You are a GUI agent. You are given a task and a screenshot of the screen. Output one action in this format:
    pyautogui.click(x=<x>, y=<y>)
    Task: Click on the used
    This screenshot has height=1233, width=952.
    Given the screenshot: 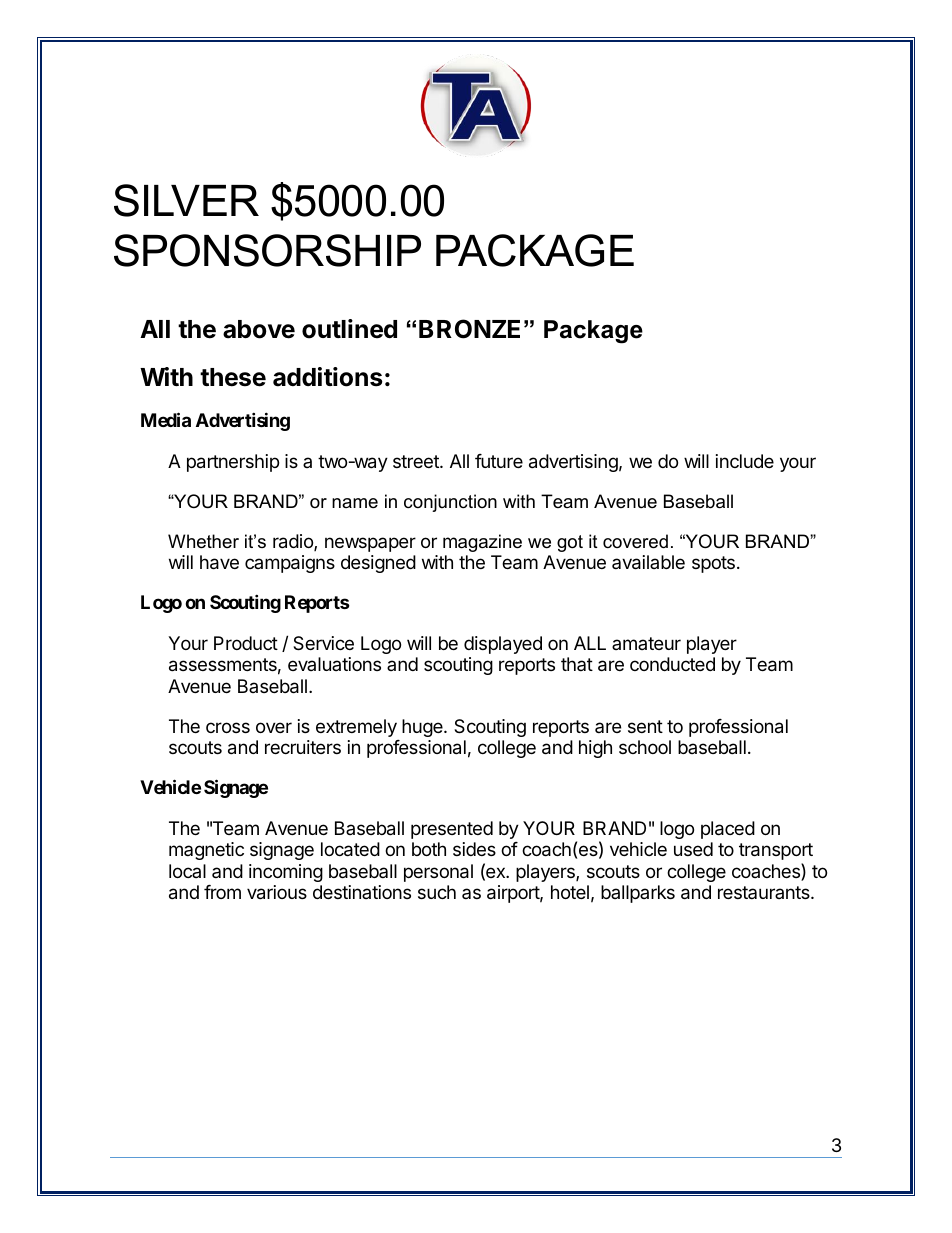 What is the action you would take?
    pyautogui.click(x=693, y=849)
